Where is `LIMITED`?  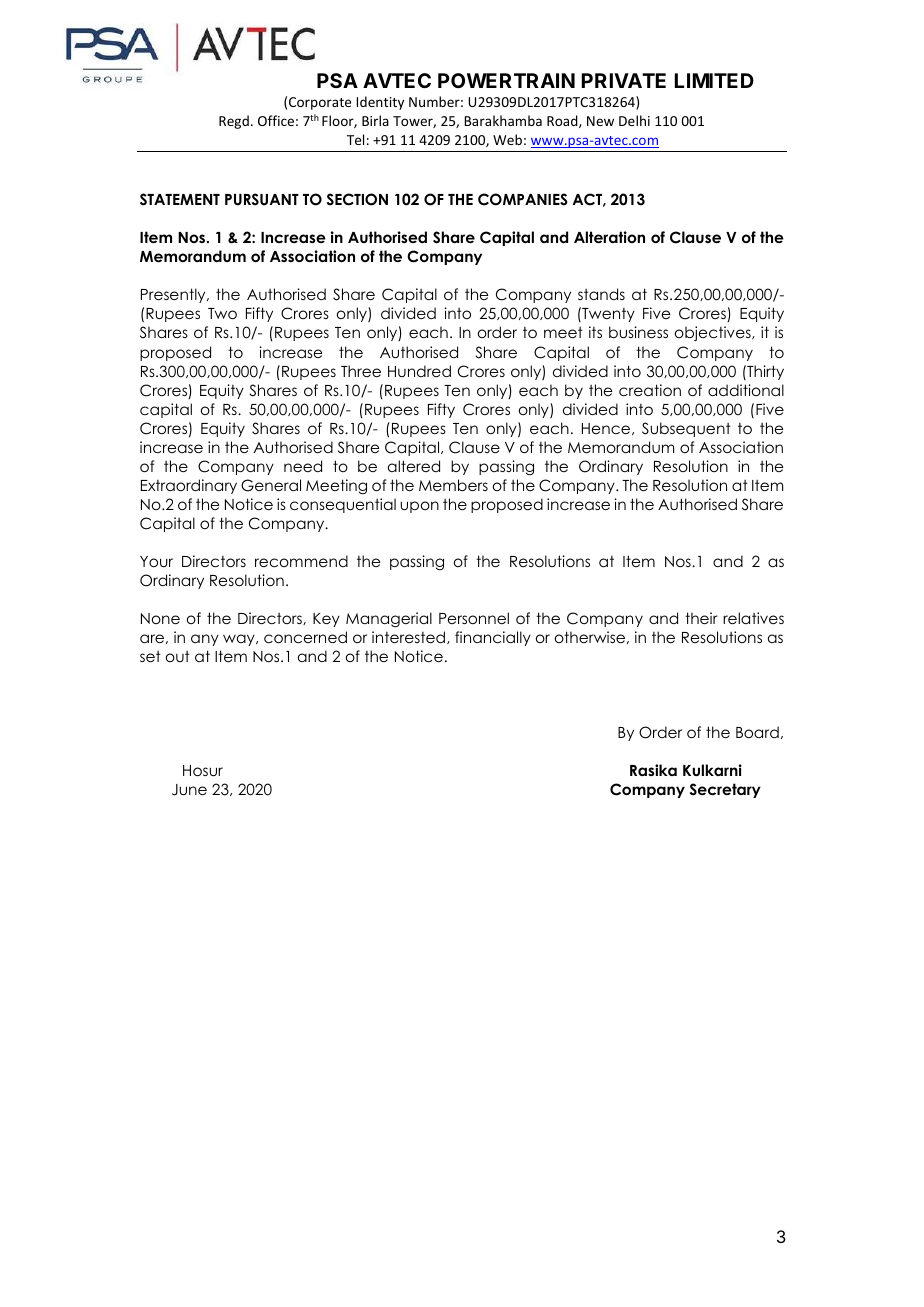 LIMITED is located at coordinates (714, 80).
